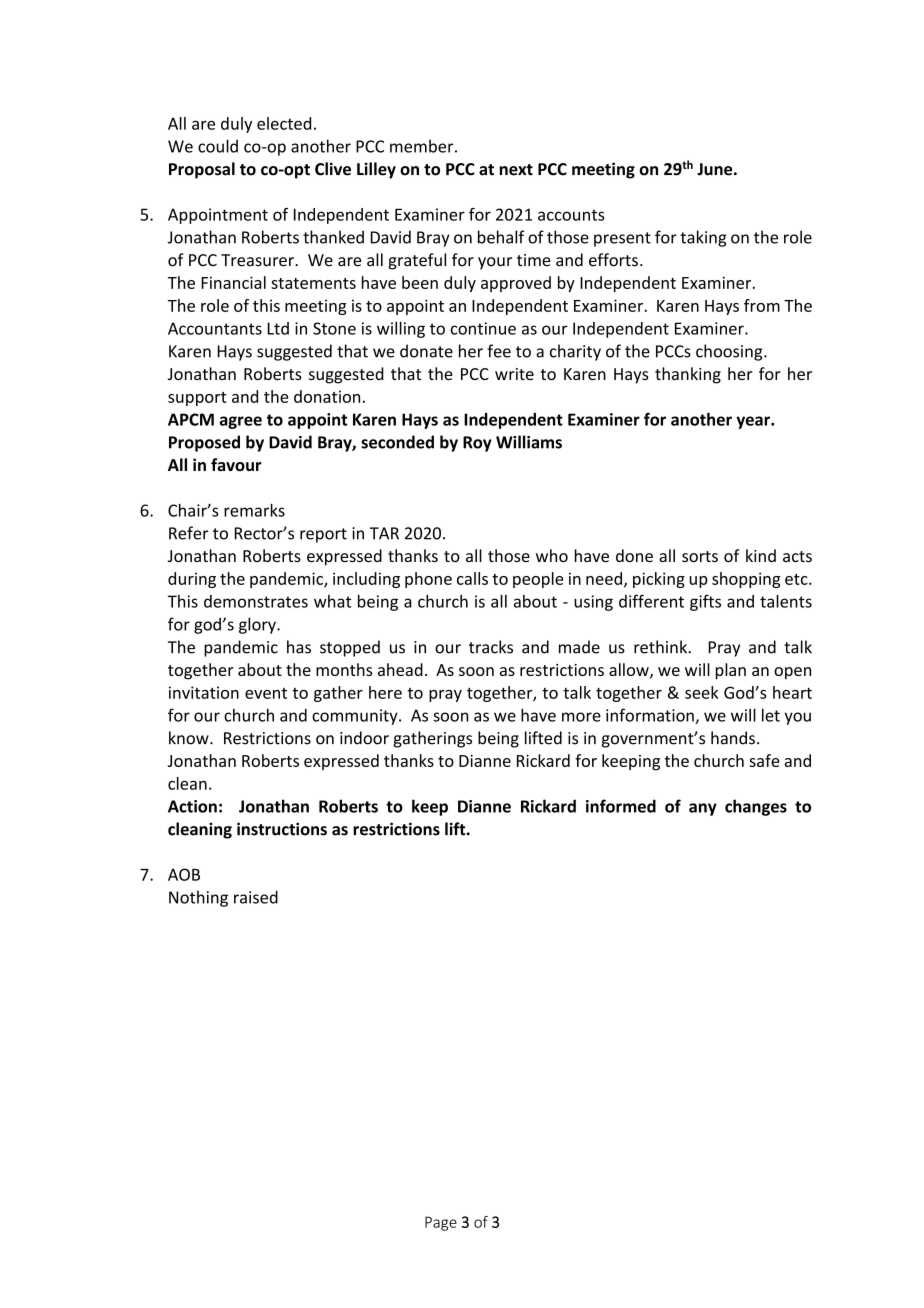 This document has width=924, height=1308. I want to click on Roy, so click(477, 444).
